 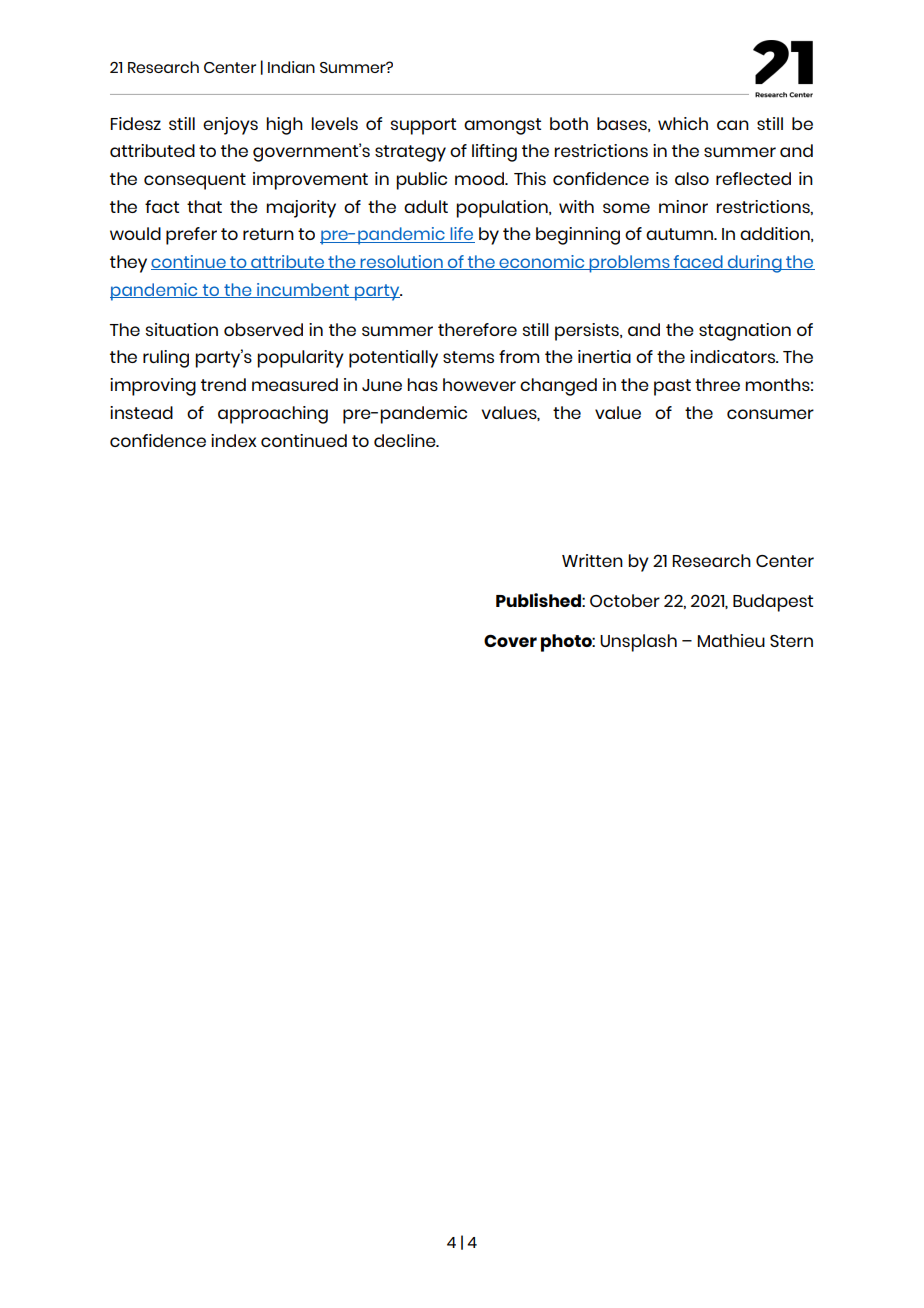 What do you see at coordinates (423, 126) in the screenshot?
I see `support` at bounding box center [423, 126].
